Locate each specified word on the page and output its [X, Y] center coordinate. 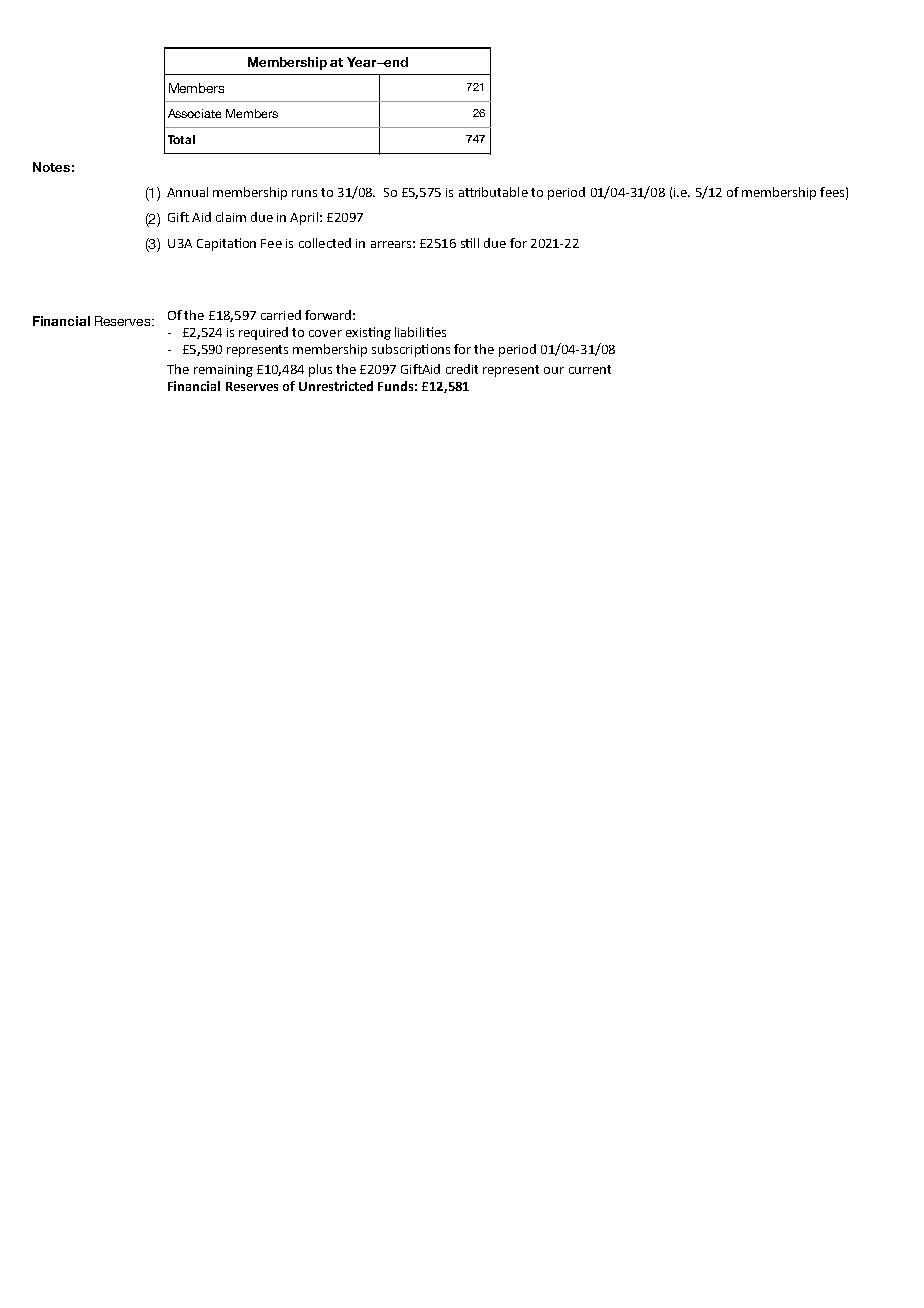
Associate [194, 113]
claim [231, 217]
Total [181, 139]
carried [281, 315]
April [304, 218]
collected [325, 243]
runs [304, 193]
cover [325, 333]
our [554, 370]
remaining [223, 371]
